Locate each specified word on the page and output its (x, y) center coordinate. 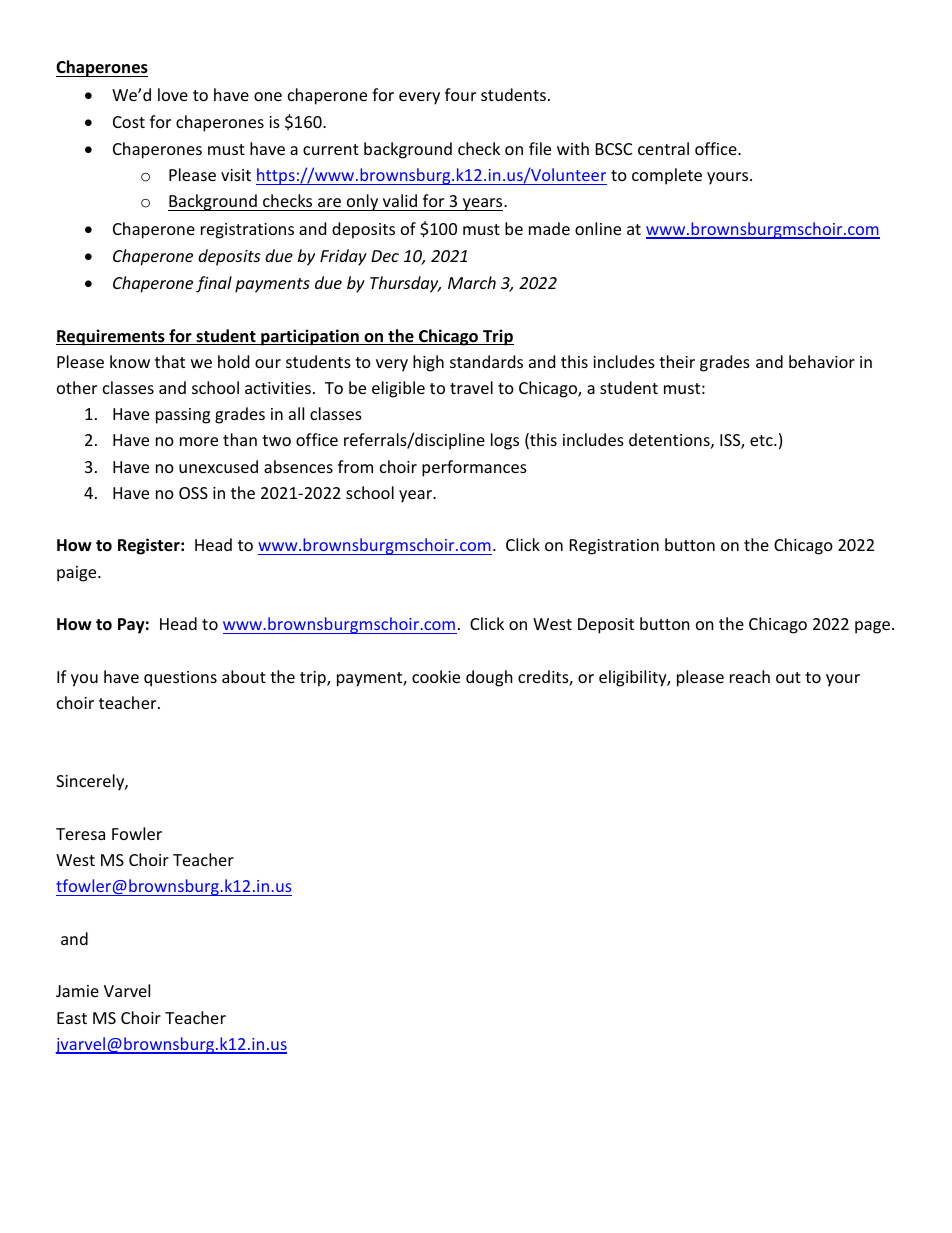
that (170, 361)
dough (489, 678)
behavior (822, 361)
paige (78, 574)
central (663, 148)
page (874, 627)
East (72, 1018)
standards (486, 361)
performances (474, 468)
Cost (129, 122)
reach (750, 676)
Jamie (77, 991)
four (460, 94)
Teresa (80, 834)
